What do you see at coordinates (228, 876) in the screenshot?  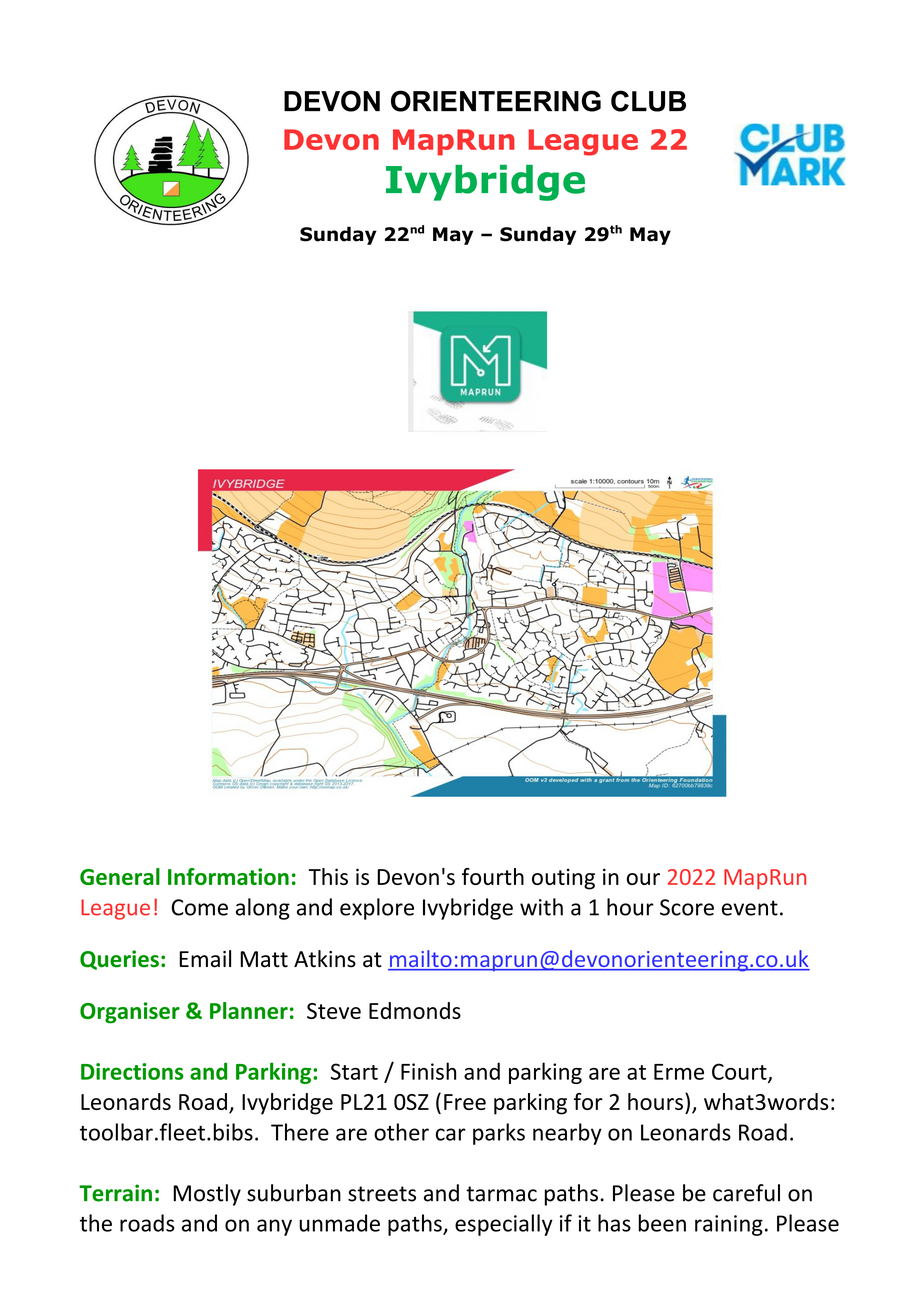 I see `Information` at bounding box center [228, 876].
